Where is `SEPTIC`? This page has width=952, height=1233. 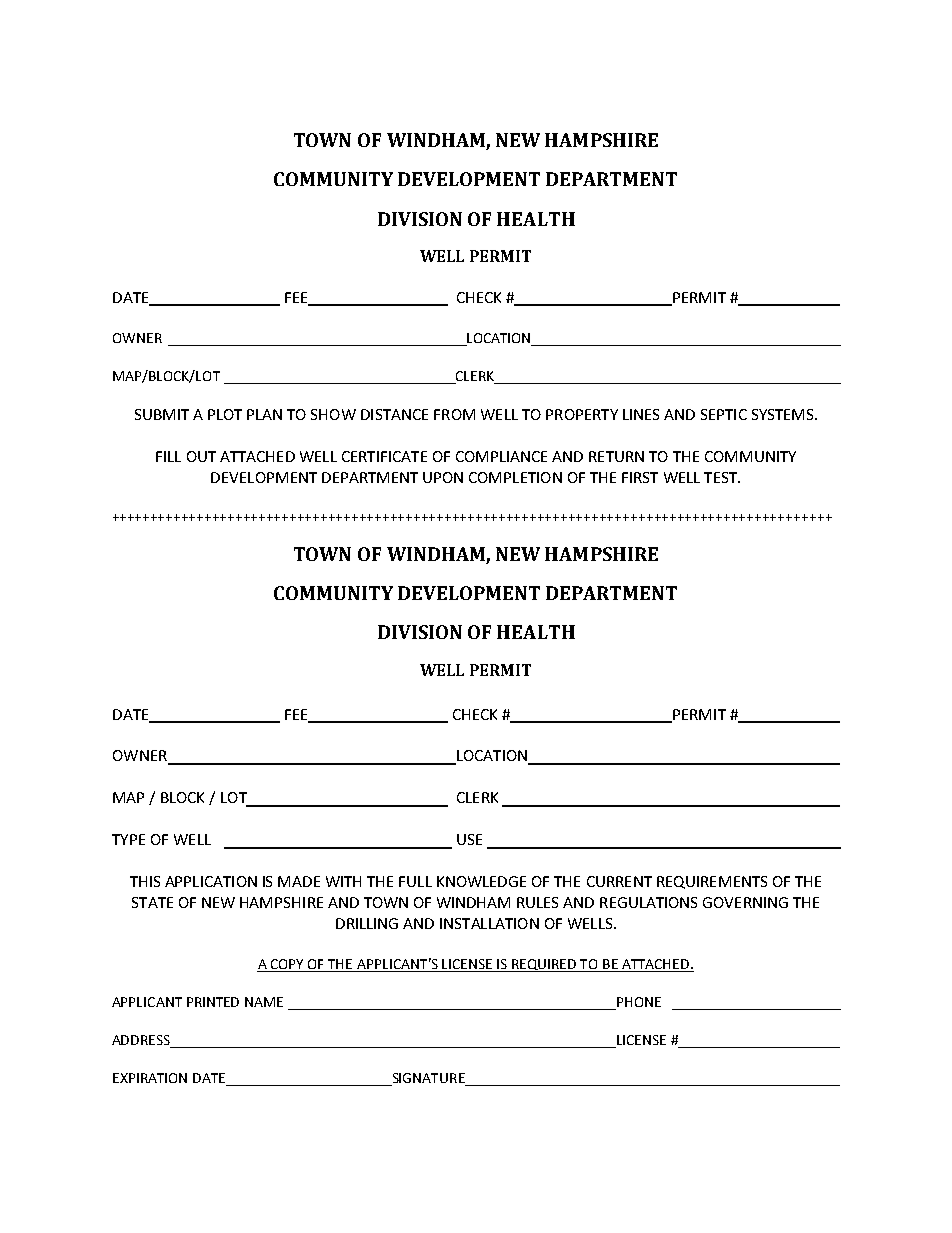
SEPTIC is located at coordinates (724, 414).
